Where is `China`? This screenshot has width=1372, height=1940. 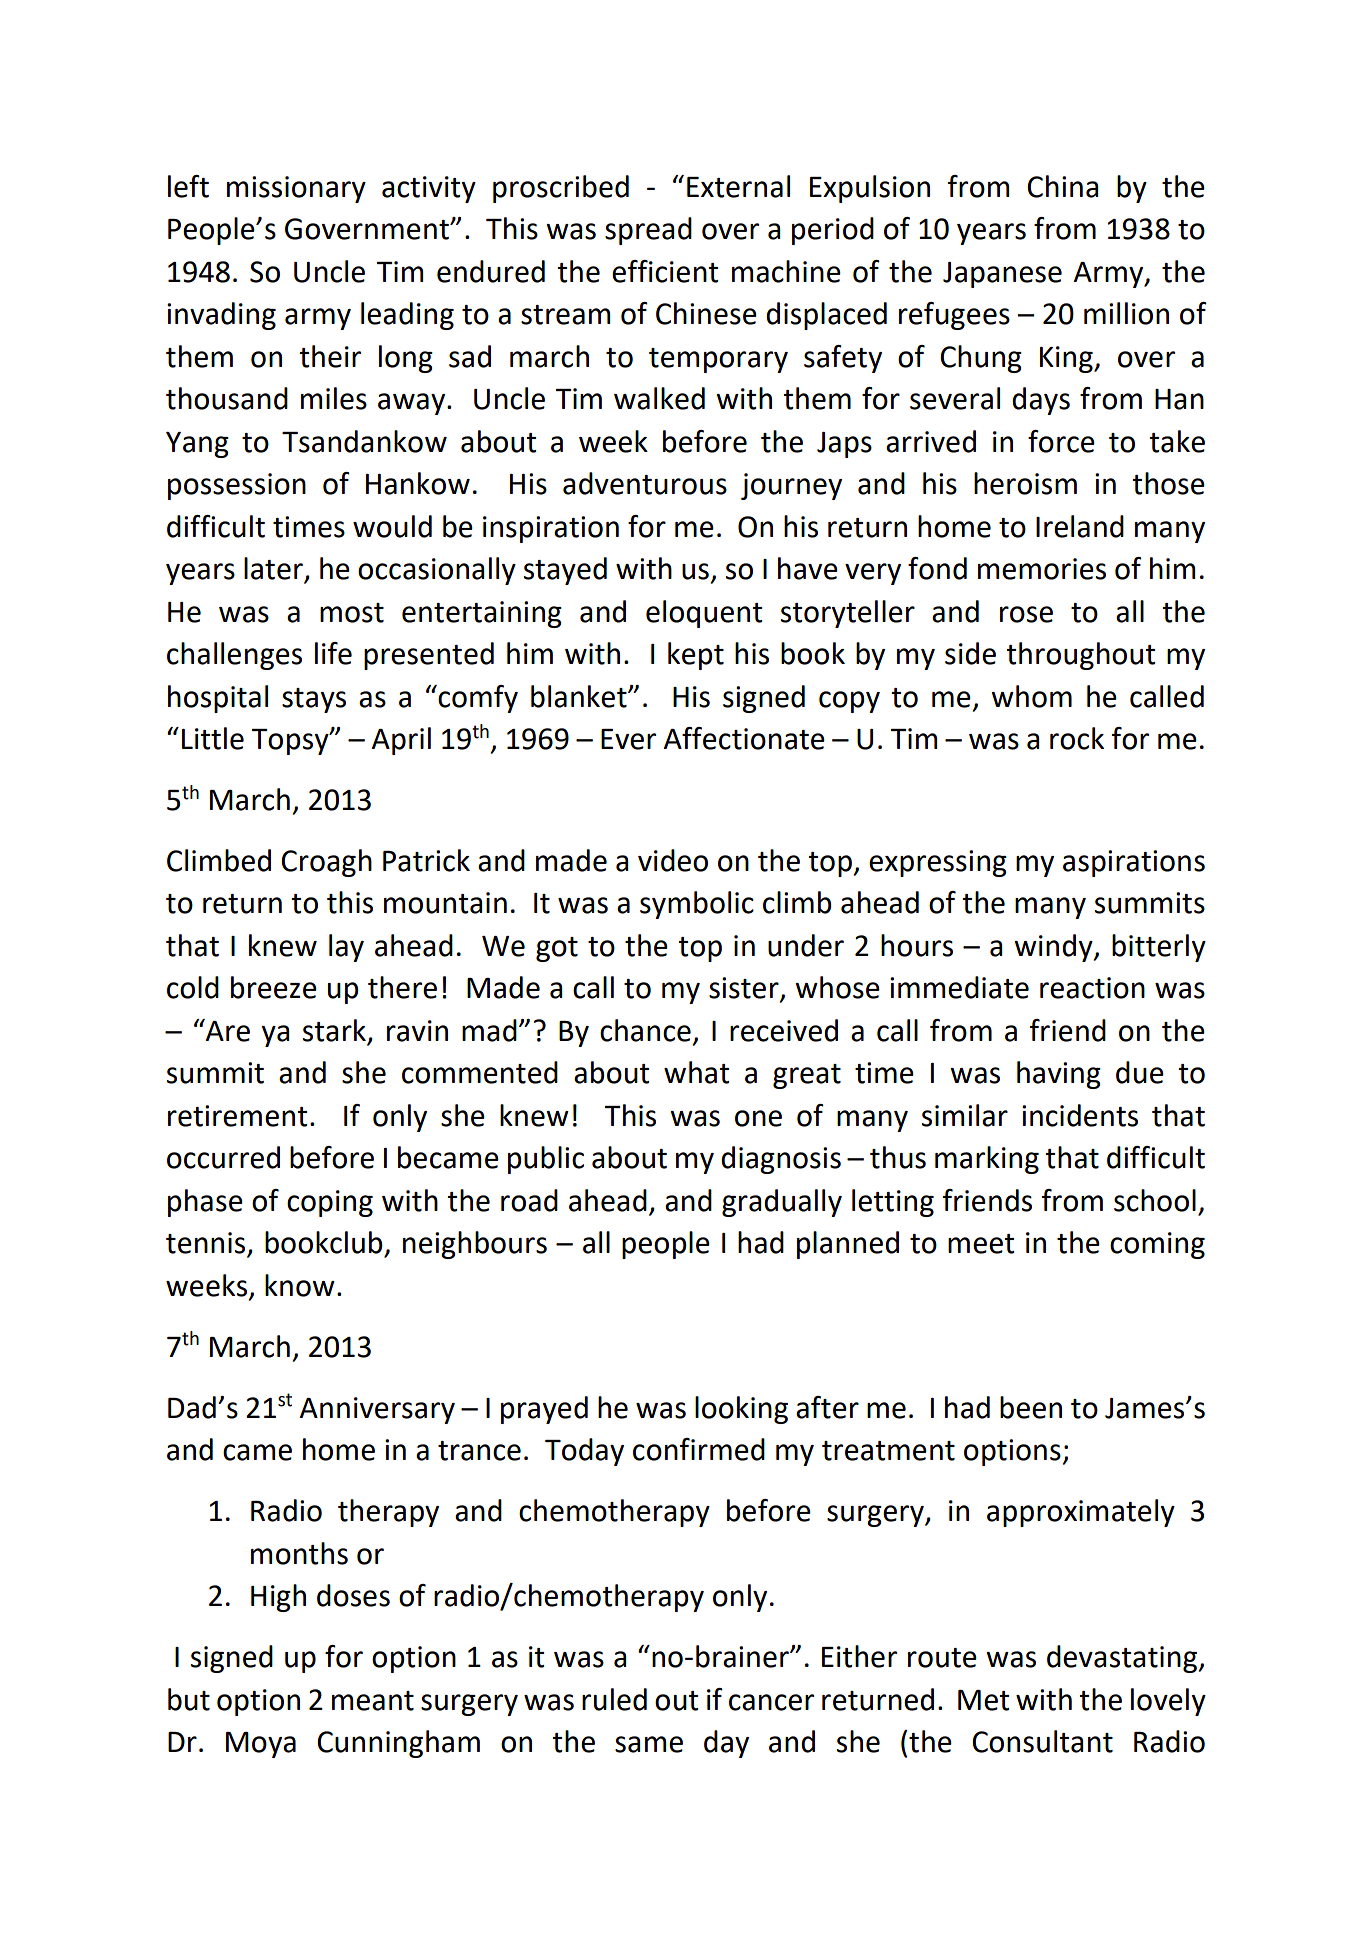
China is located at coordinates (1063, 186).
